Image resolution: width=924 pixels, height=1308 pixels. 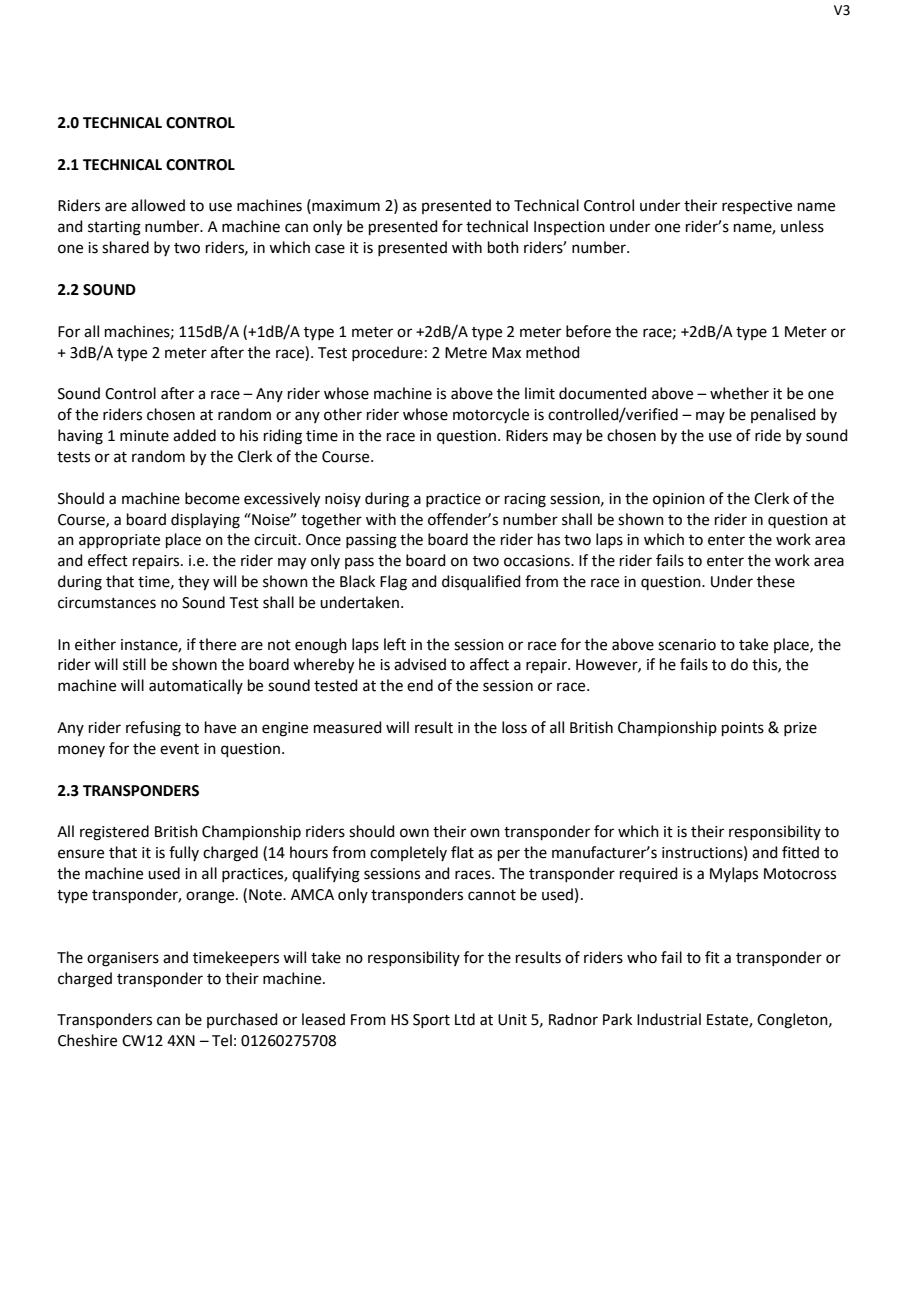 What do you see at coordinates (158, 205) in the document?
I see `allowed` at bounding box center [158, 205].
